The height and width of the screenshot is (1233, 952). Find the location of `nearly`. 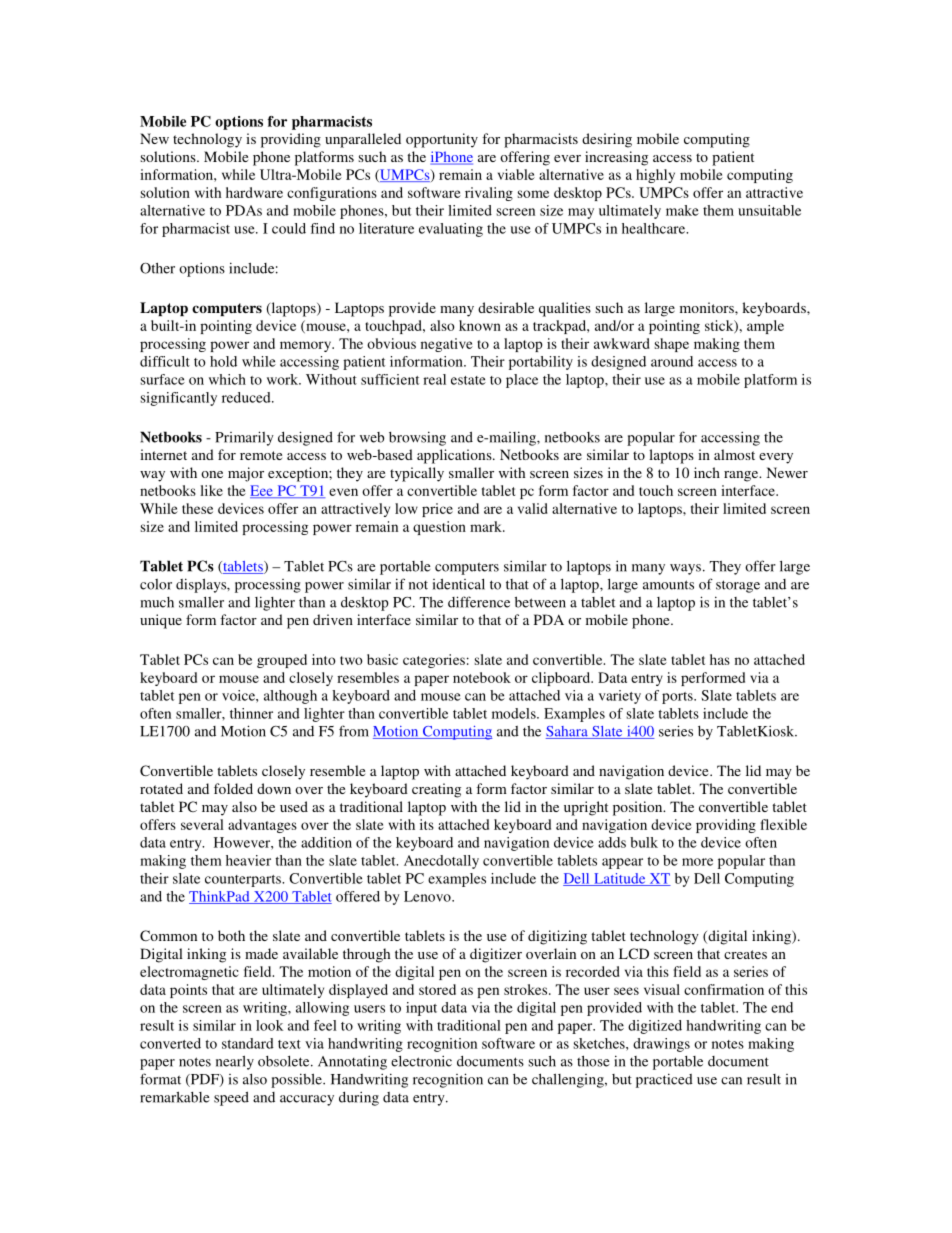

nearly is located at coordinates (235, 1062).
